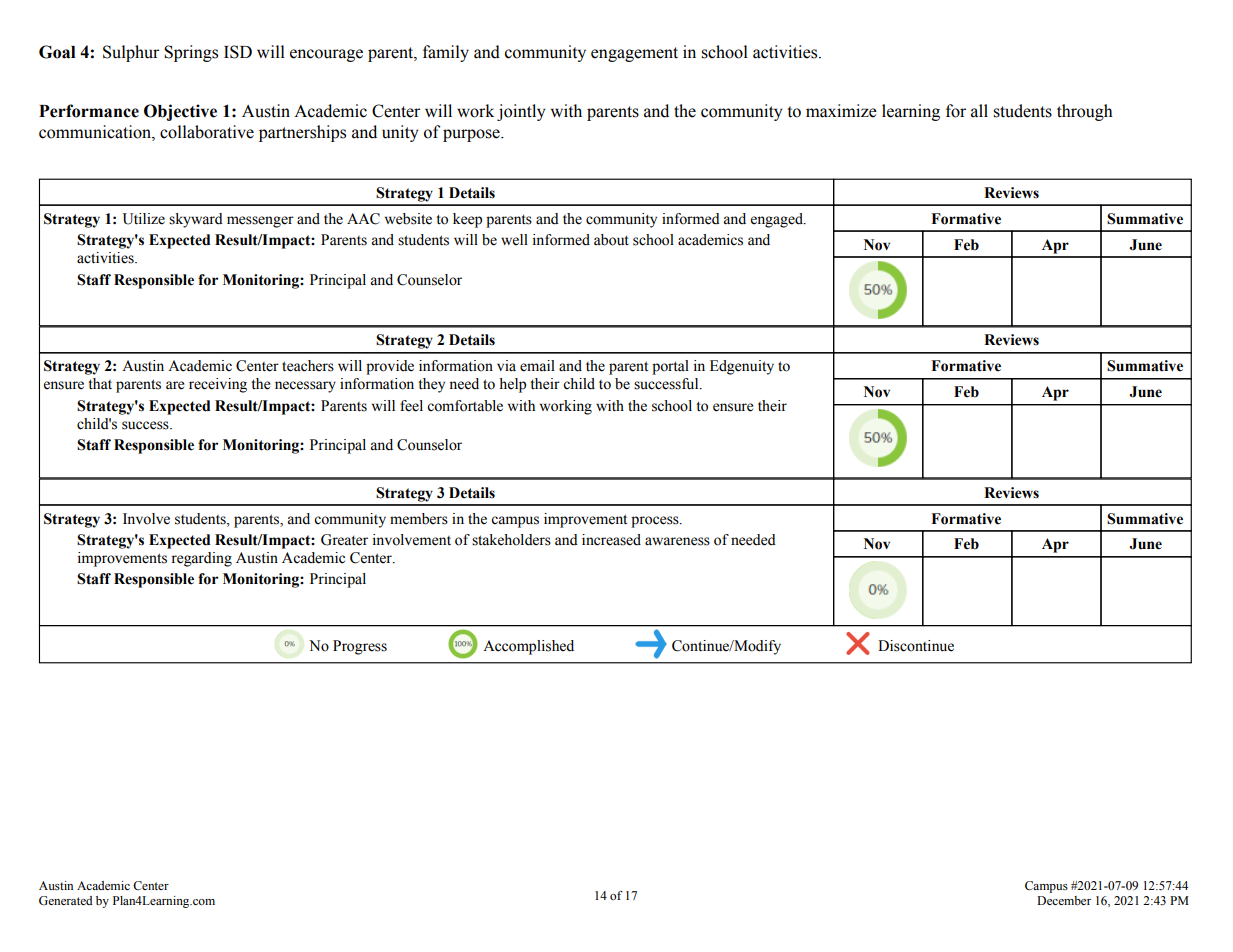 The height and width of the screenshot is (952, 1233). What do you see at coordinates (528, 647) in the screenshot?
I see `Accomplished` at bounding box center [528, 647].
